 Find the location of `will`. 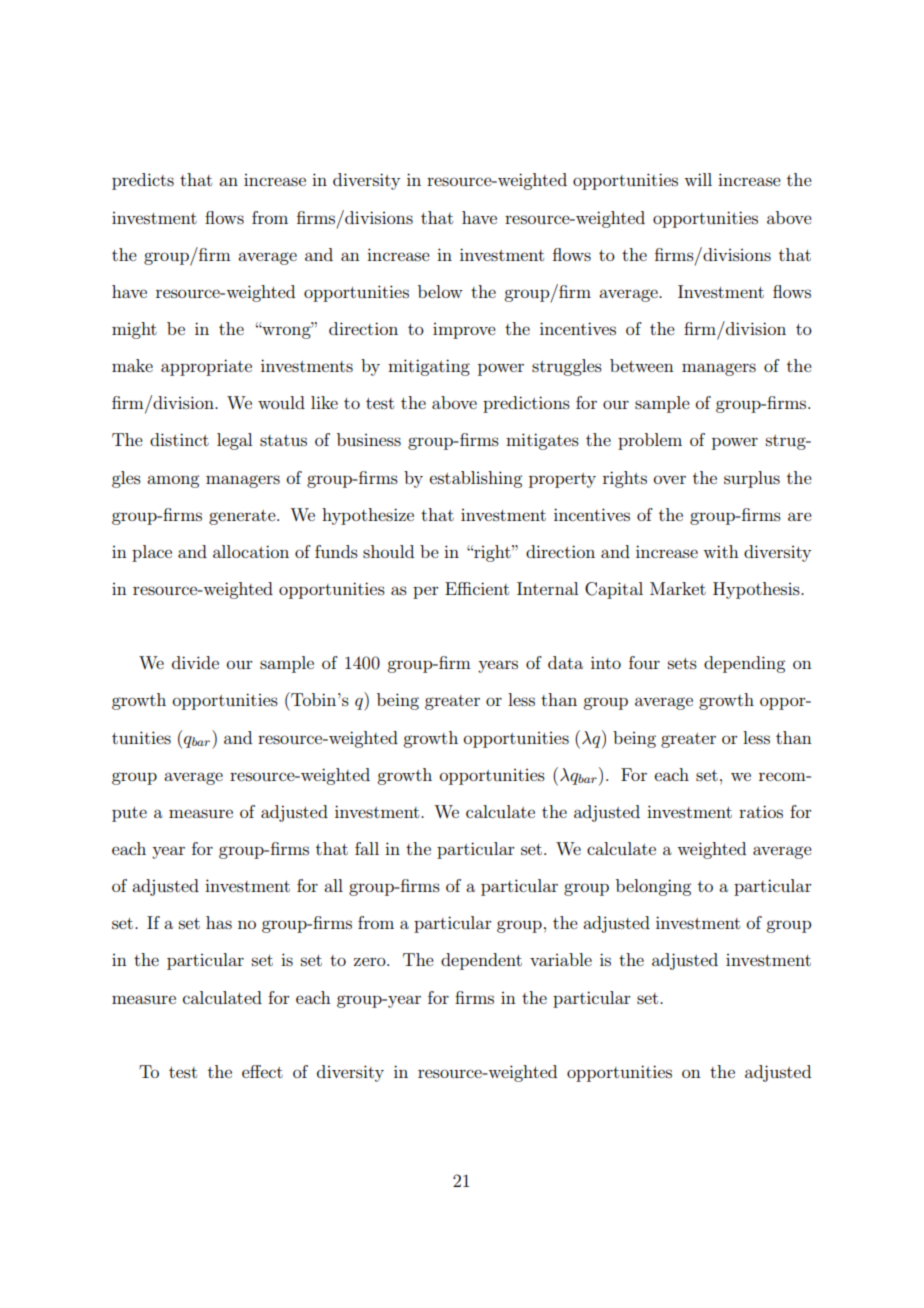

will is located at coordinates (698, 179).
